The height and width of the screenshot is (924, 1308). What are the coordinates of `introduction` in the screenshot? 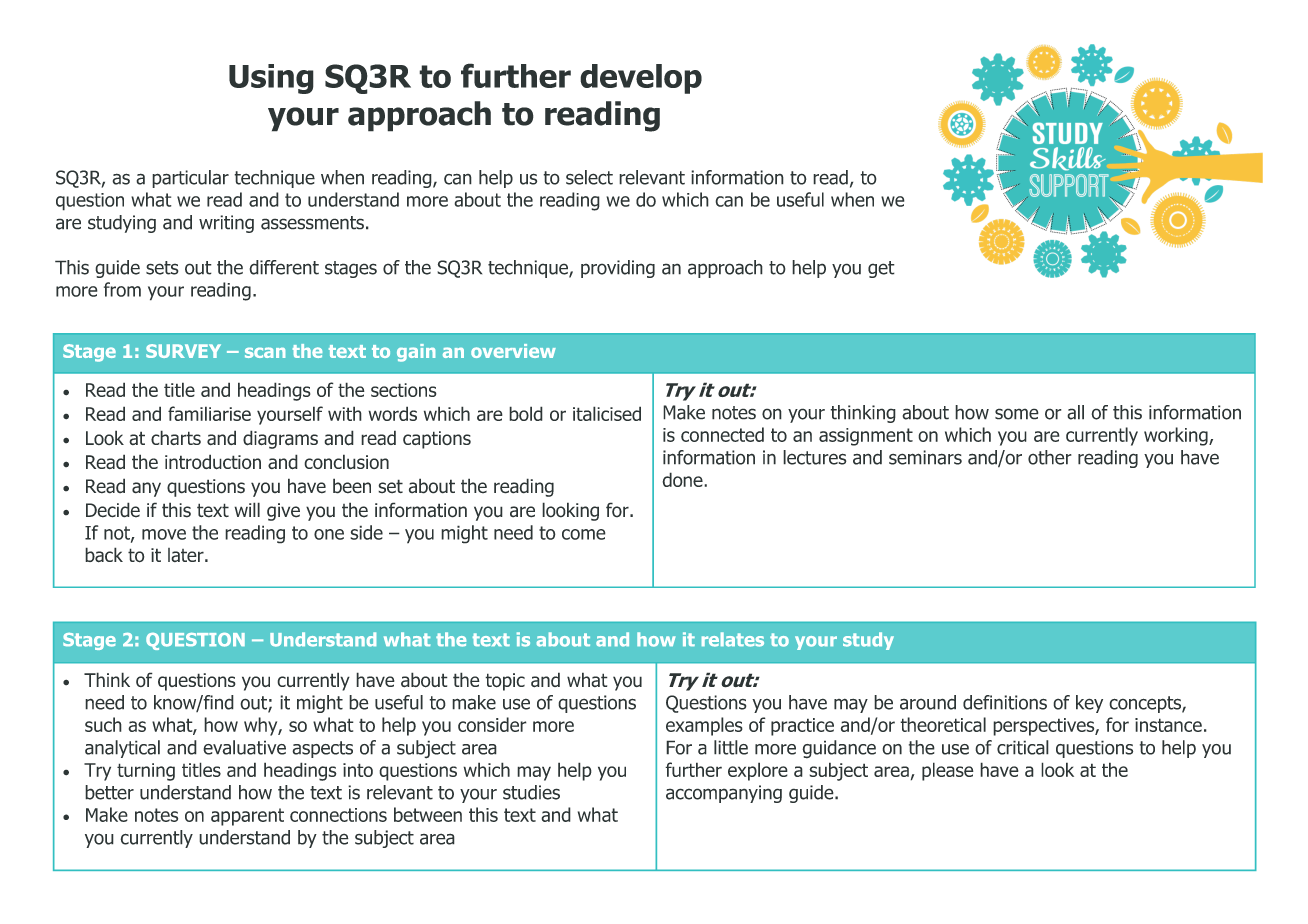 It's located at (213, 462).
